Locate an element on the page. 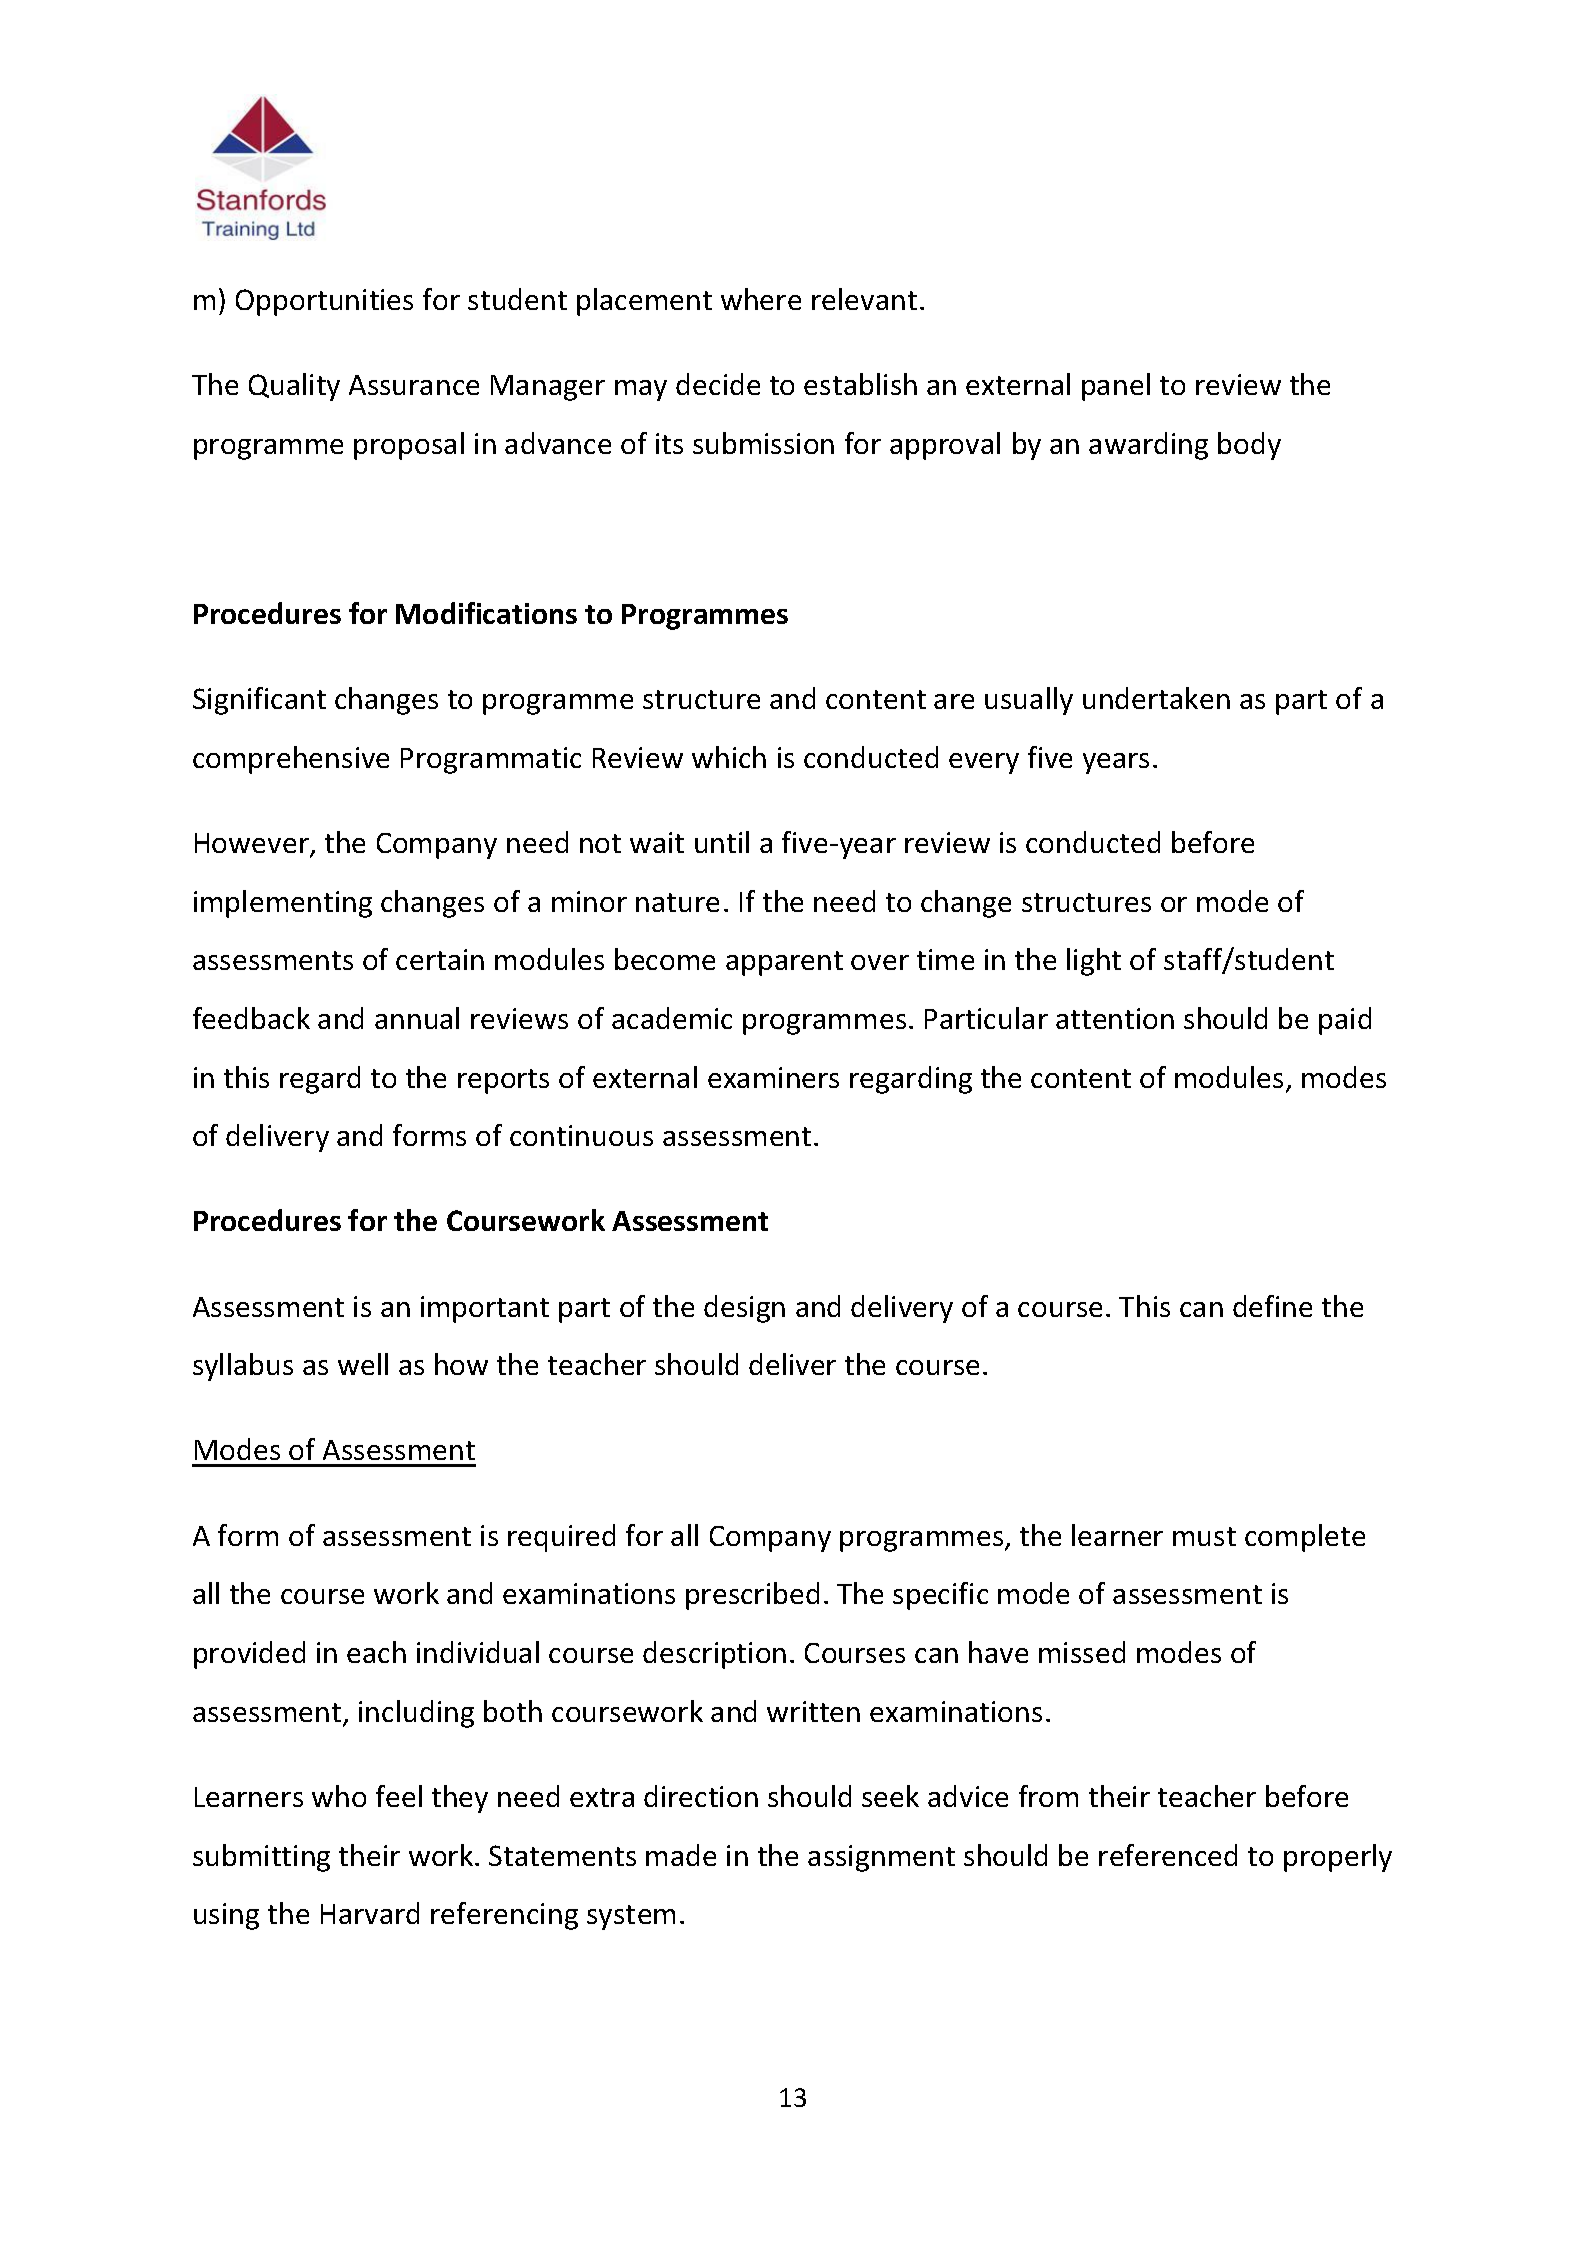 Image resolution: width=1587 pixels, height=2245 pixels. implementing is located at coordinates (283, 904).
